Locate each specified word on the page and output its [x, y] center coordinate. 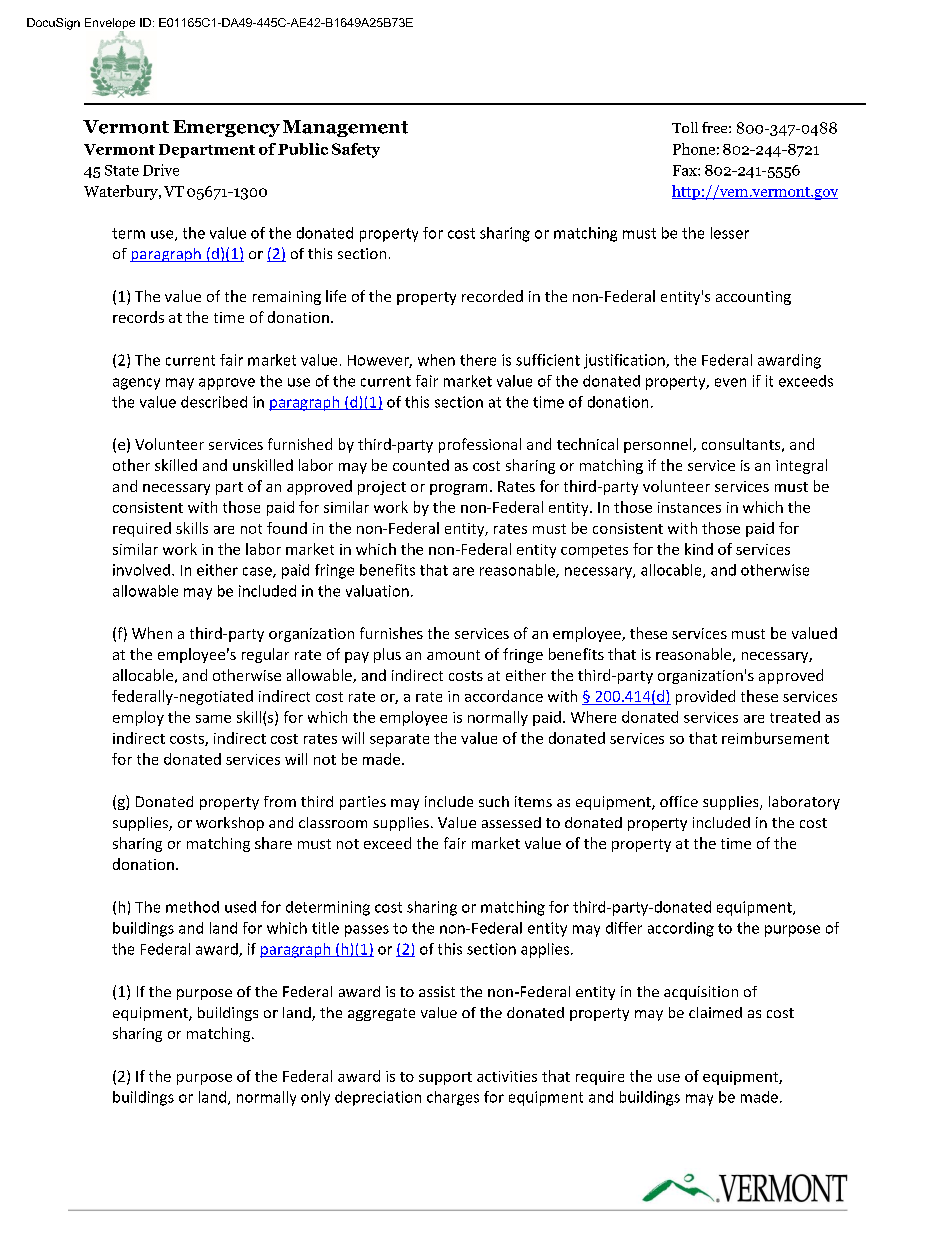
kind [699, 549]
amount [453, 655]
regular [265, 655]
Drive [161, 170]
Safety [356, 150]
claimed [715, 1012]
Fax [686, 170]
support [445, 1078]
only [315, 1098]
